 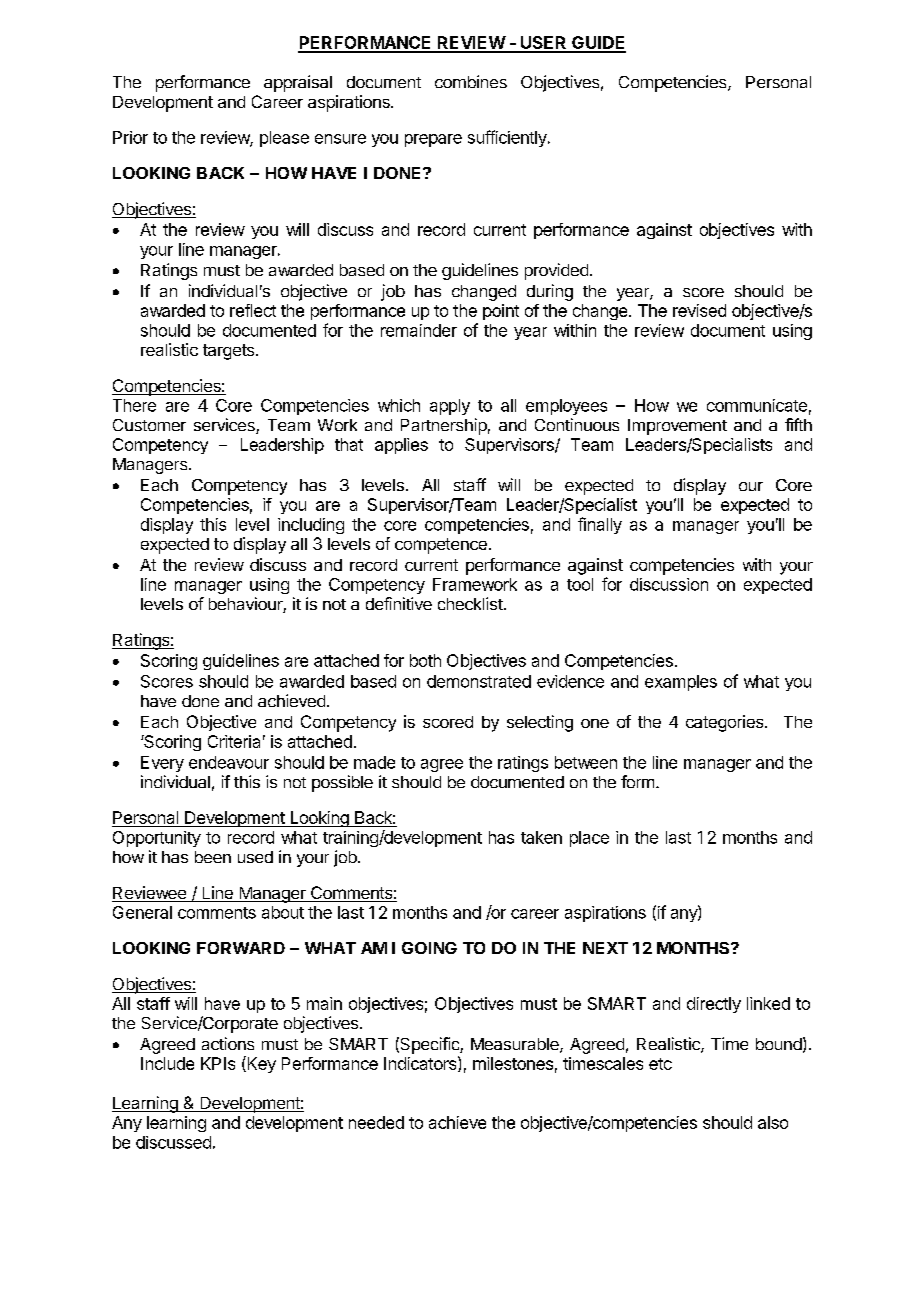 I want to click on Customer, so click(x=149, y=425).
